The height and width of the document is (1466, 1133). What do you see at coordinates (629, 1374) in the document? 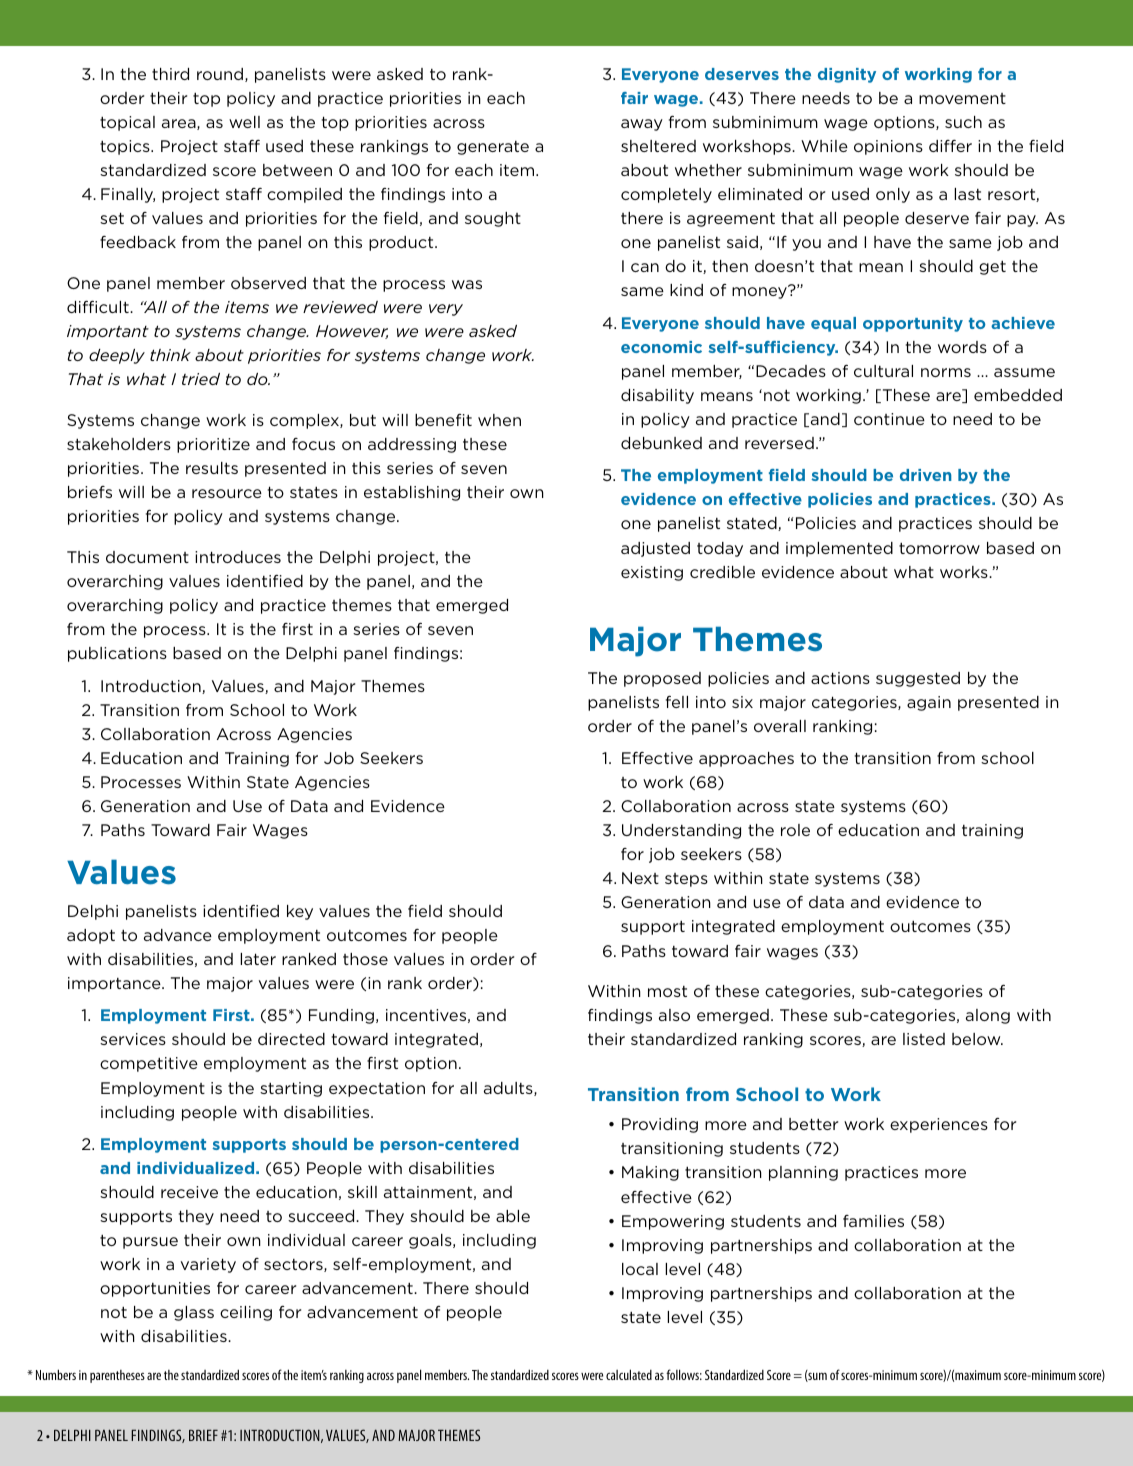
I see `calculated` at bounding box center [629, 1374].
